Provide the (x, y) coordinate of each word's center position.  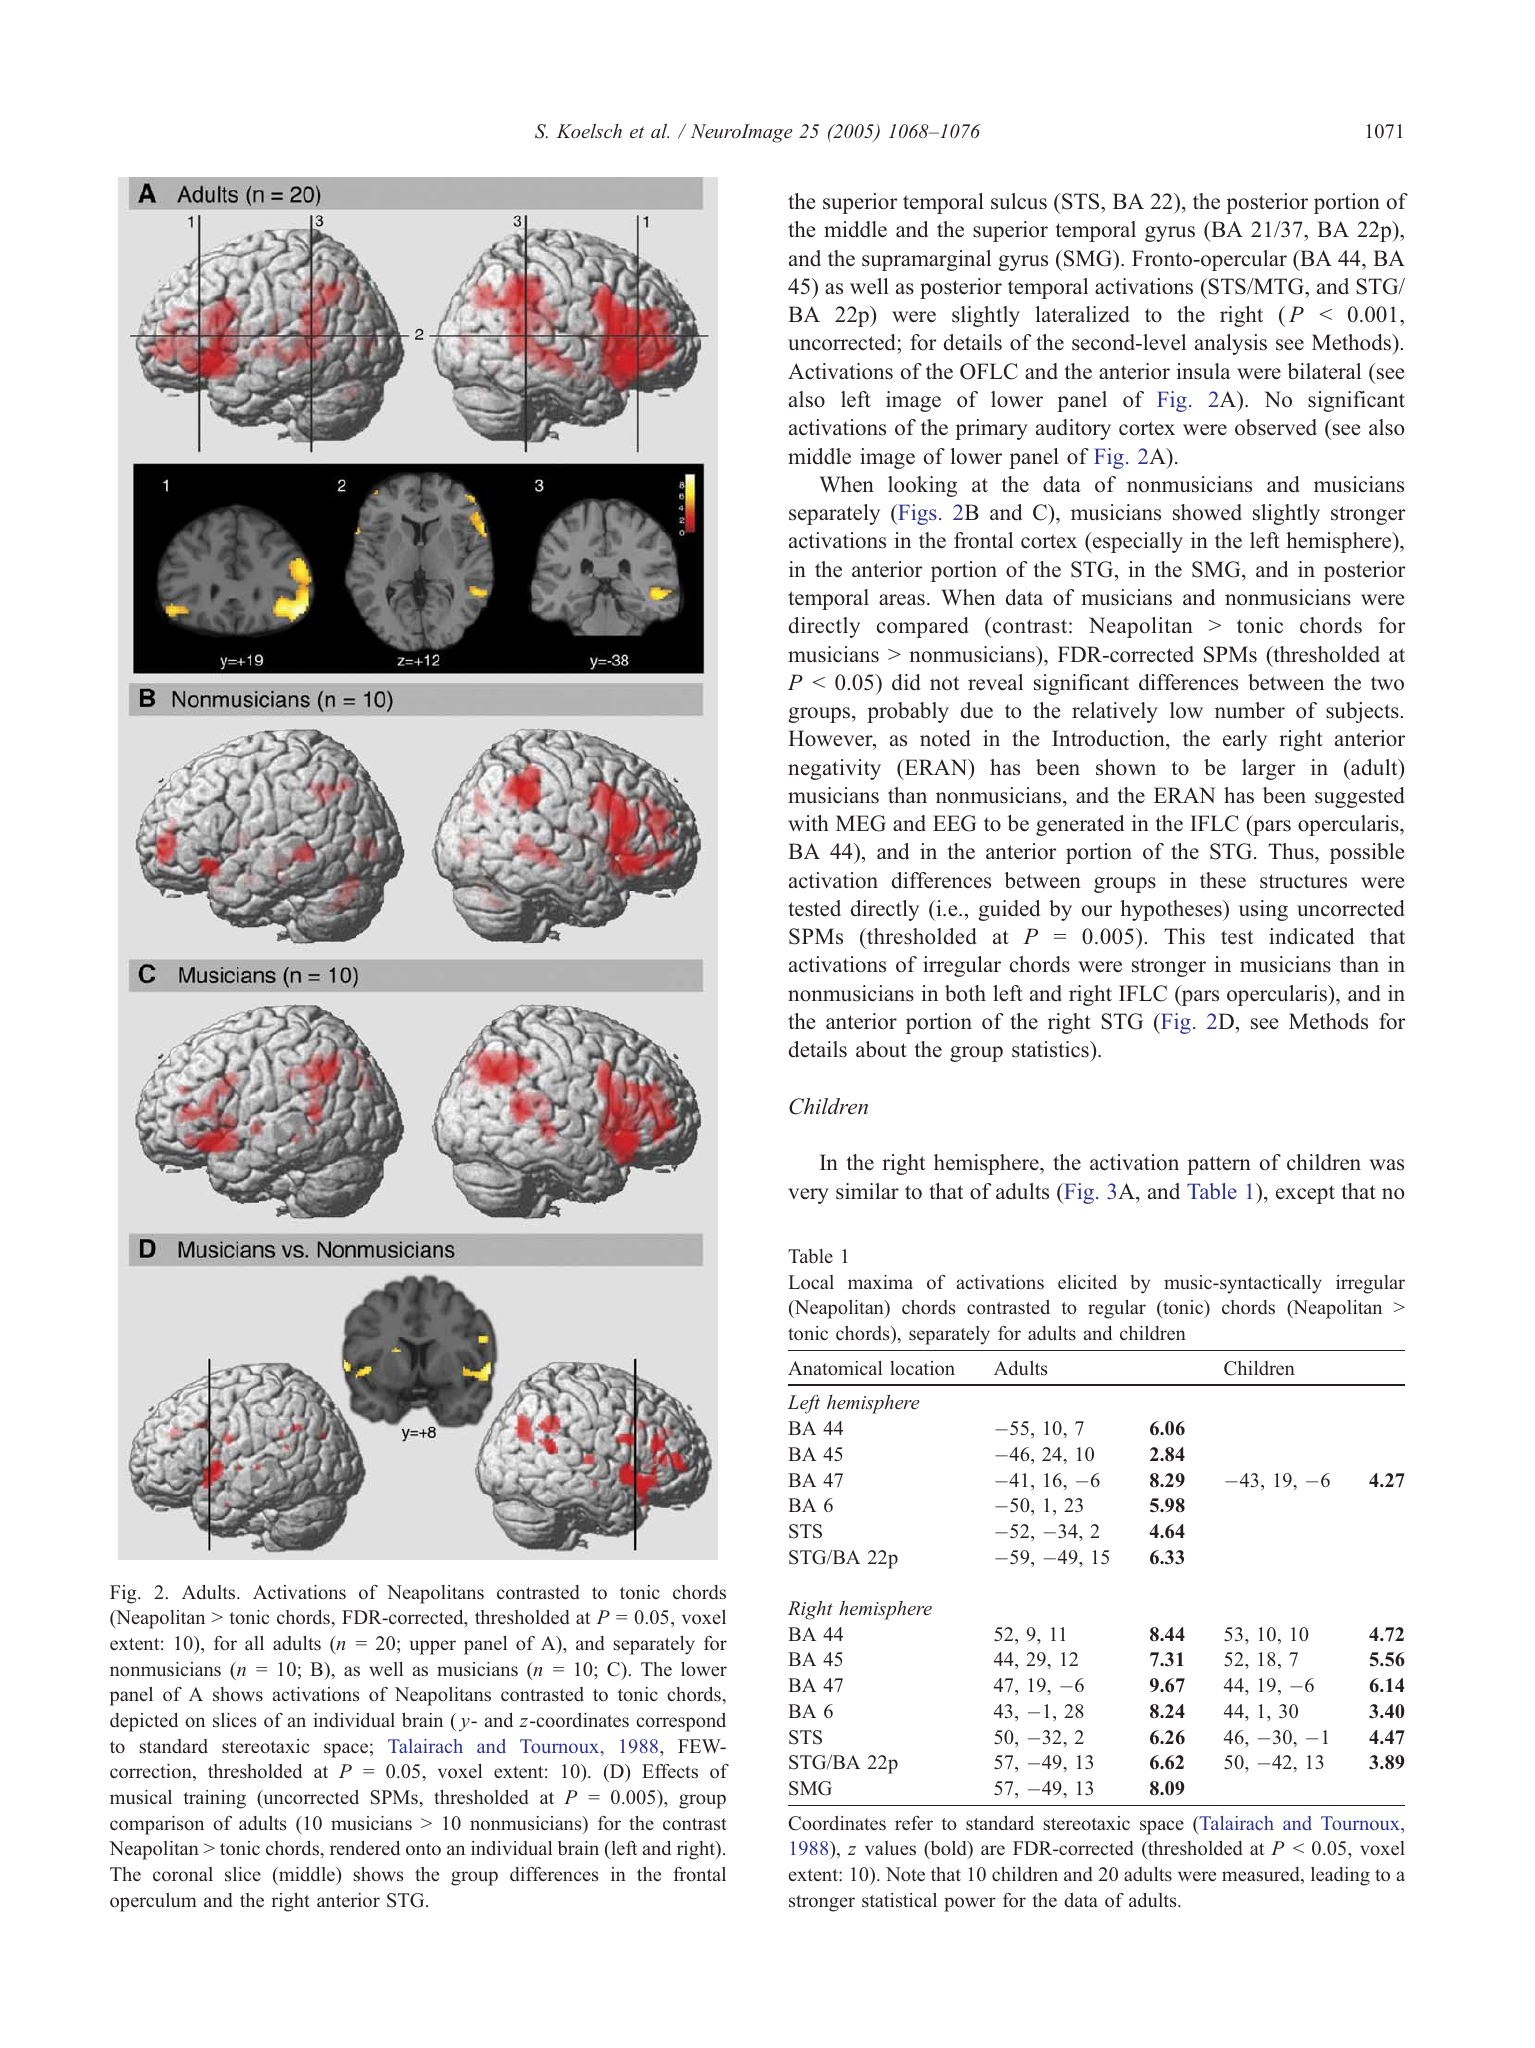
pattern (1219, 1165)
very (808, 1196)
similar (867, 1191)
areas (902, 600)
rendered (365, 1848)
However (831, 740)
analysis (1231, 344)
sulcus (1019, 201)
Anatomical (835, 1368)
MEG (861, 823)
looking (922, 486)
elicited (1087, 1282)
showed (1207, 512)
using (1263, 910)
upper (433, 1647)
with (808, 823)
